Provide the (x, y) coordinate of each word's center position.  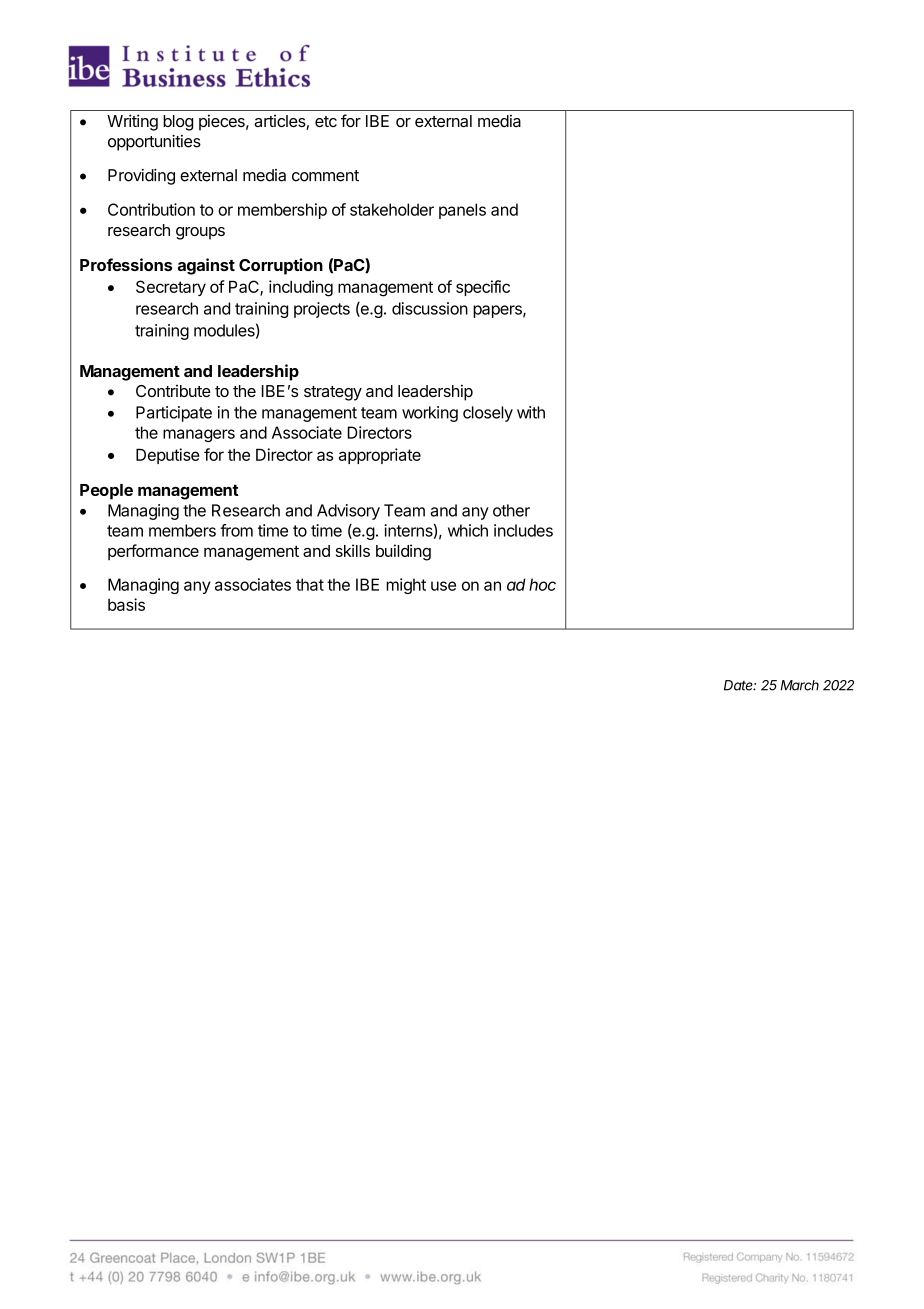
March (800, 685)
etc (326, 121)
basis (126, 604)
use (443, 586)
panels (462, 211)
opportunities (154, 143)
